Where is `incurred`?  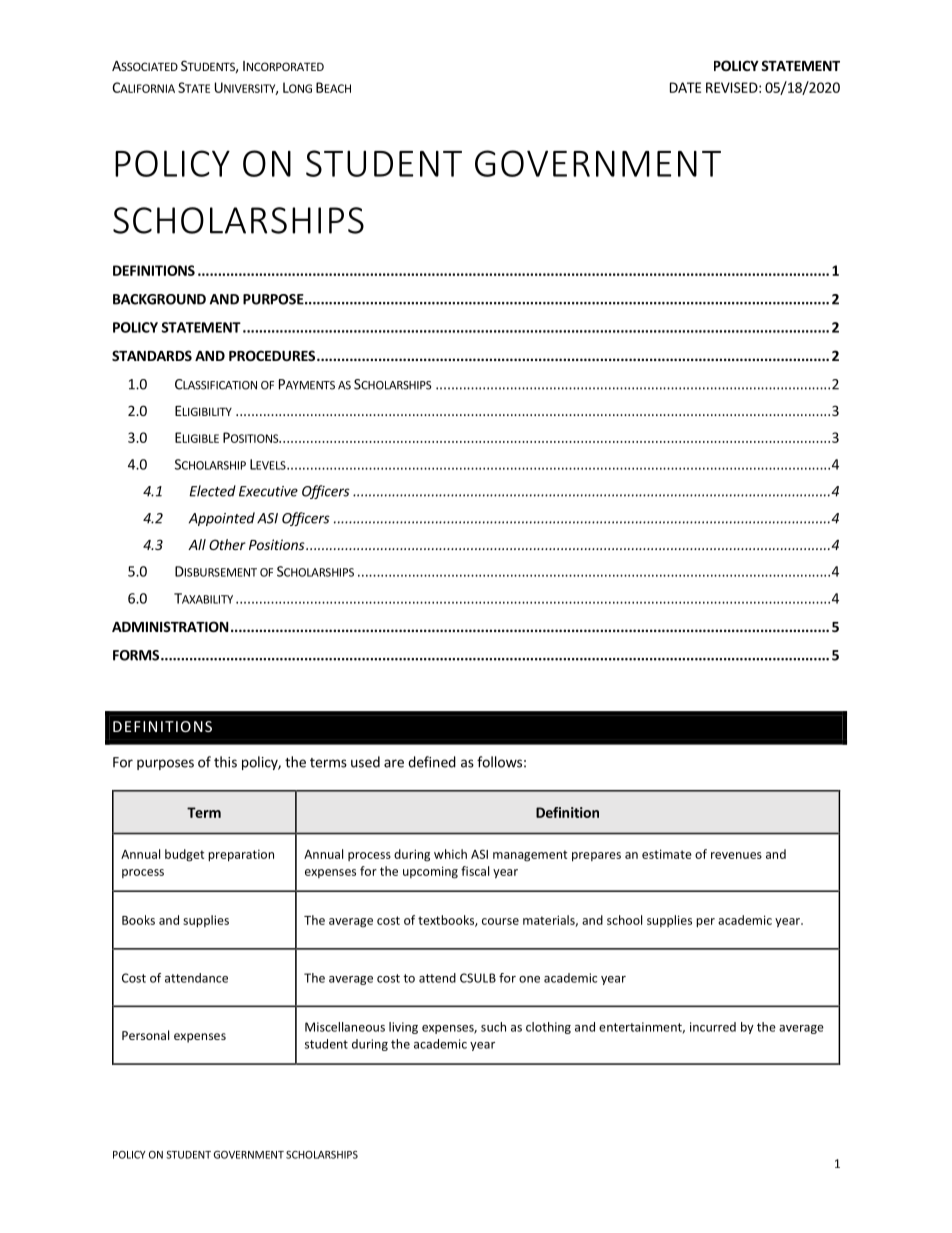 incurred is located at coordinates (713, 1027).
